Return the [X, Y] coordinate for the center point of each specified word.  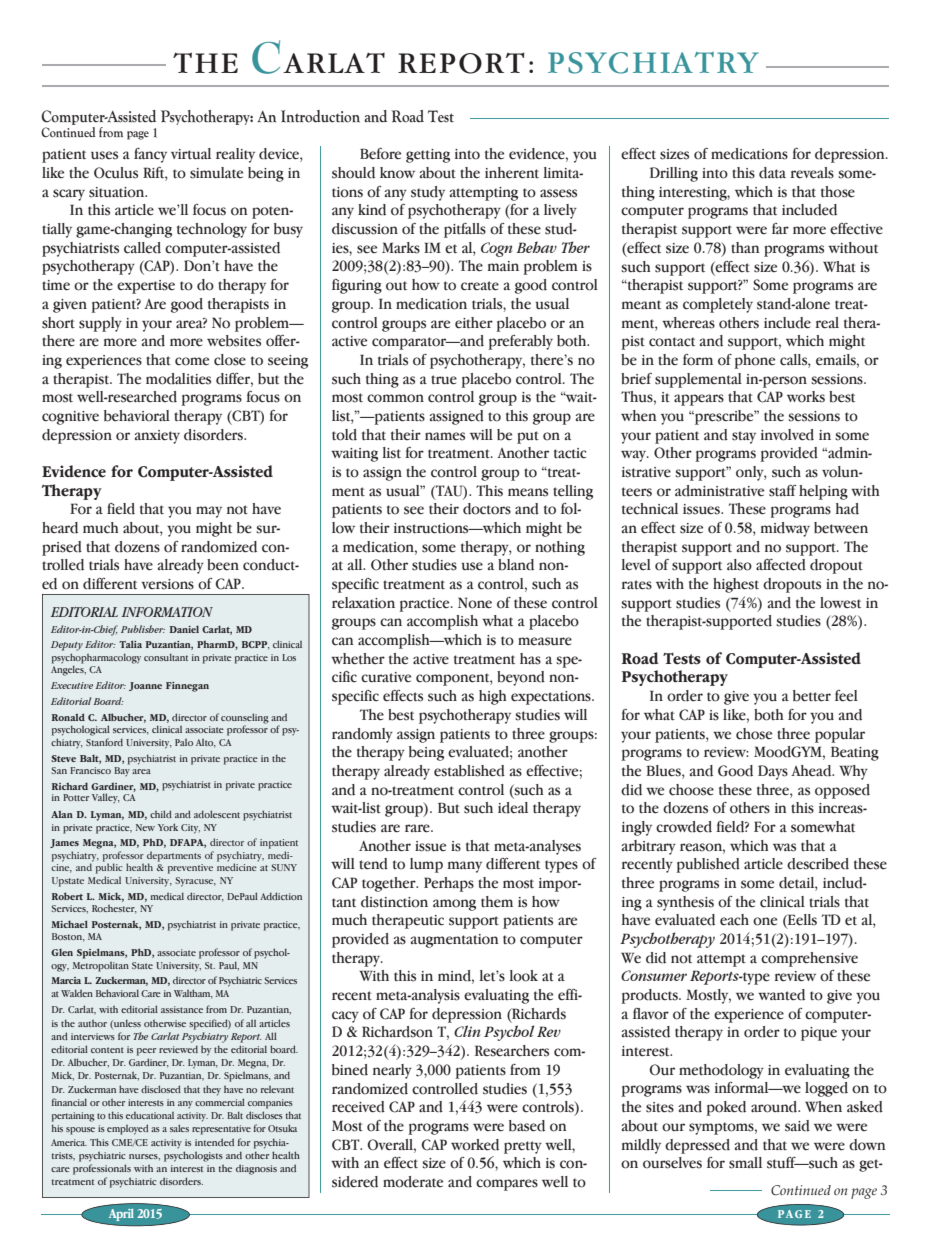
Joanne [145, 686]
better [812, 696]
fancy [150, 155]
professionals [102, 1169]
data [772, 173]
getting [428, 156]
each [734, 920]
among [454, 905]
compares [507, 1185]
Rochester [114, 909]
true [444, 380]
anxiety [157, 437]
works [806, 397]
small [745, 1163]
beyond [521, 678]
